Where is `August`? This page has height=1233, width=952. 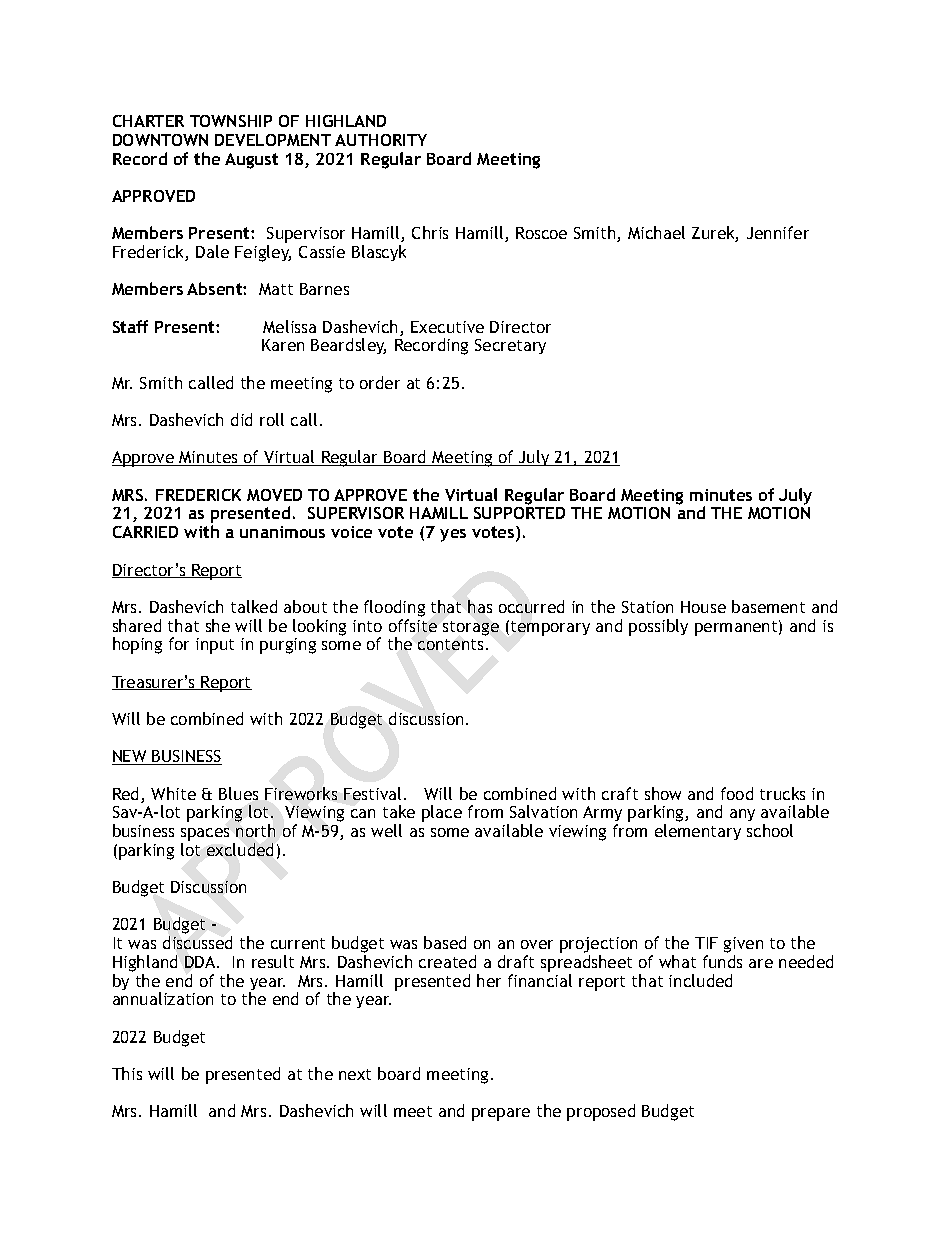 August is located at coordinates (251, 161).
